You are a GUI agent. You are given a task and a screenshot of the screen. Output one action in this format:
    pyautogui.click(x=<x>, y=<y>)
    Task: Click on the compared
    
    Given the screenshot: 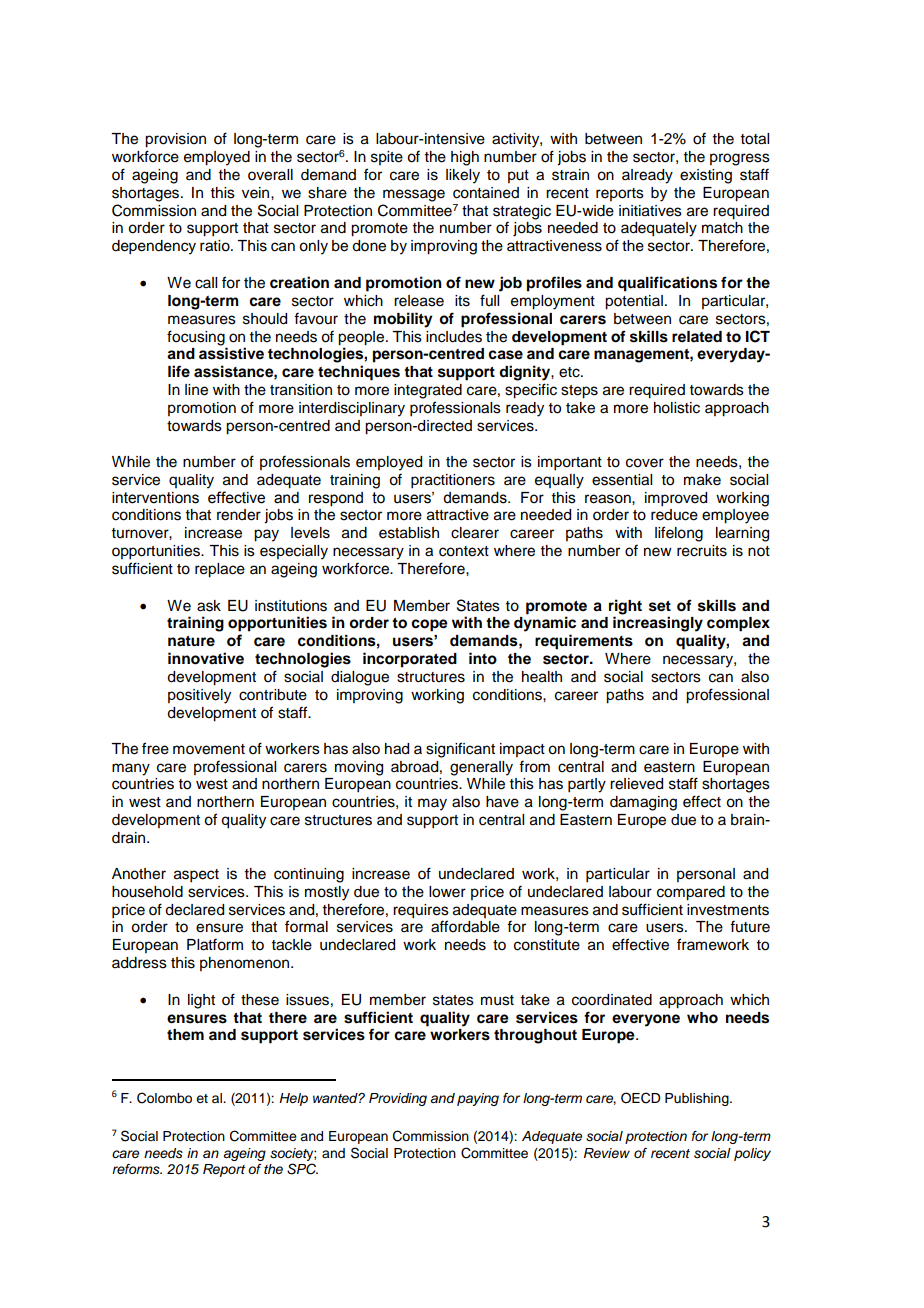 What is the action you would take?
    pyautogui.click(x=691, y=893)
